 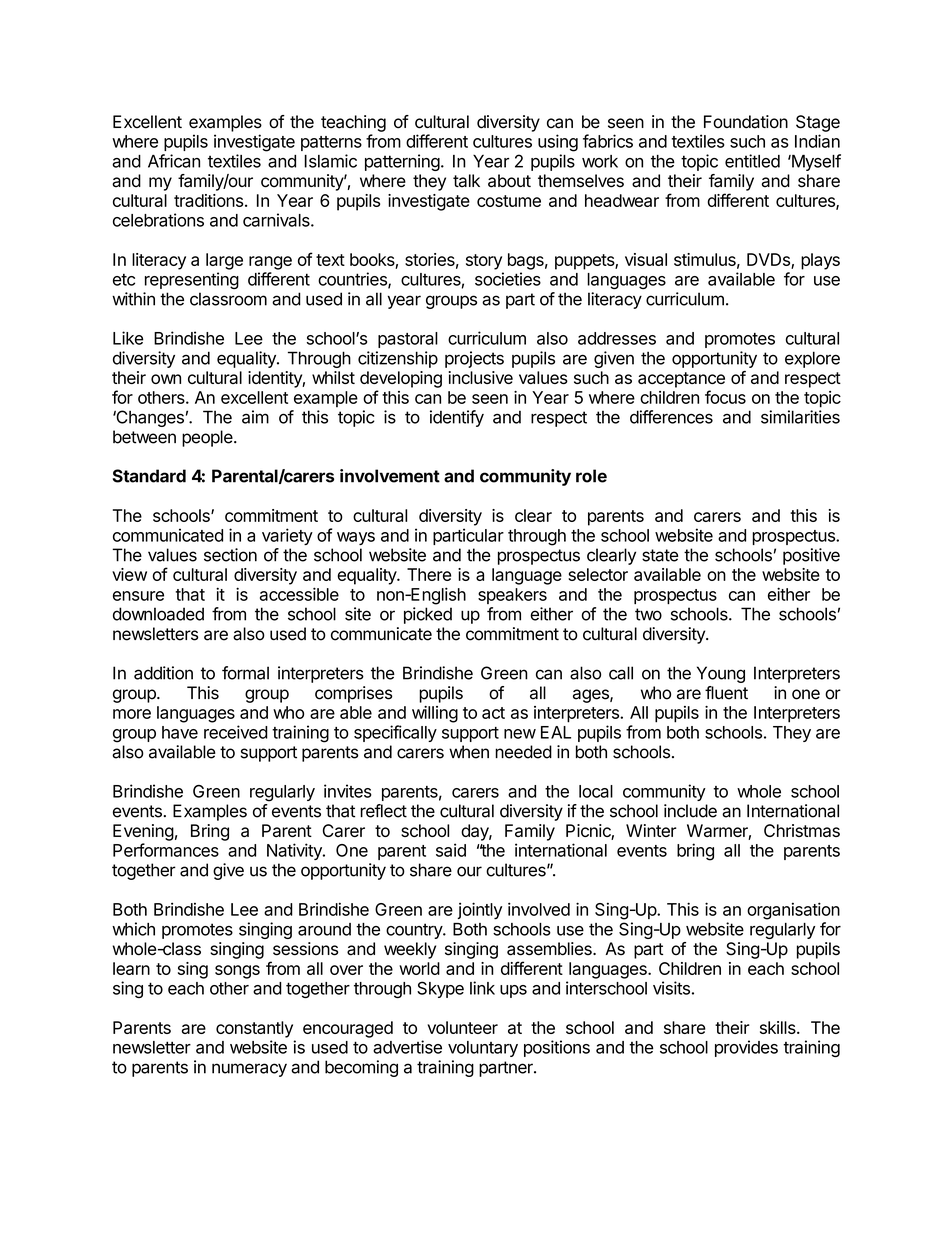 What do you see at coordinates (158, 614) in the page?
I see `downloaded` at bounding box center [158, 614].
